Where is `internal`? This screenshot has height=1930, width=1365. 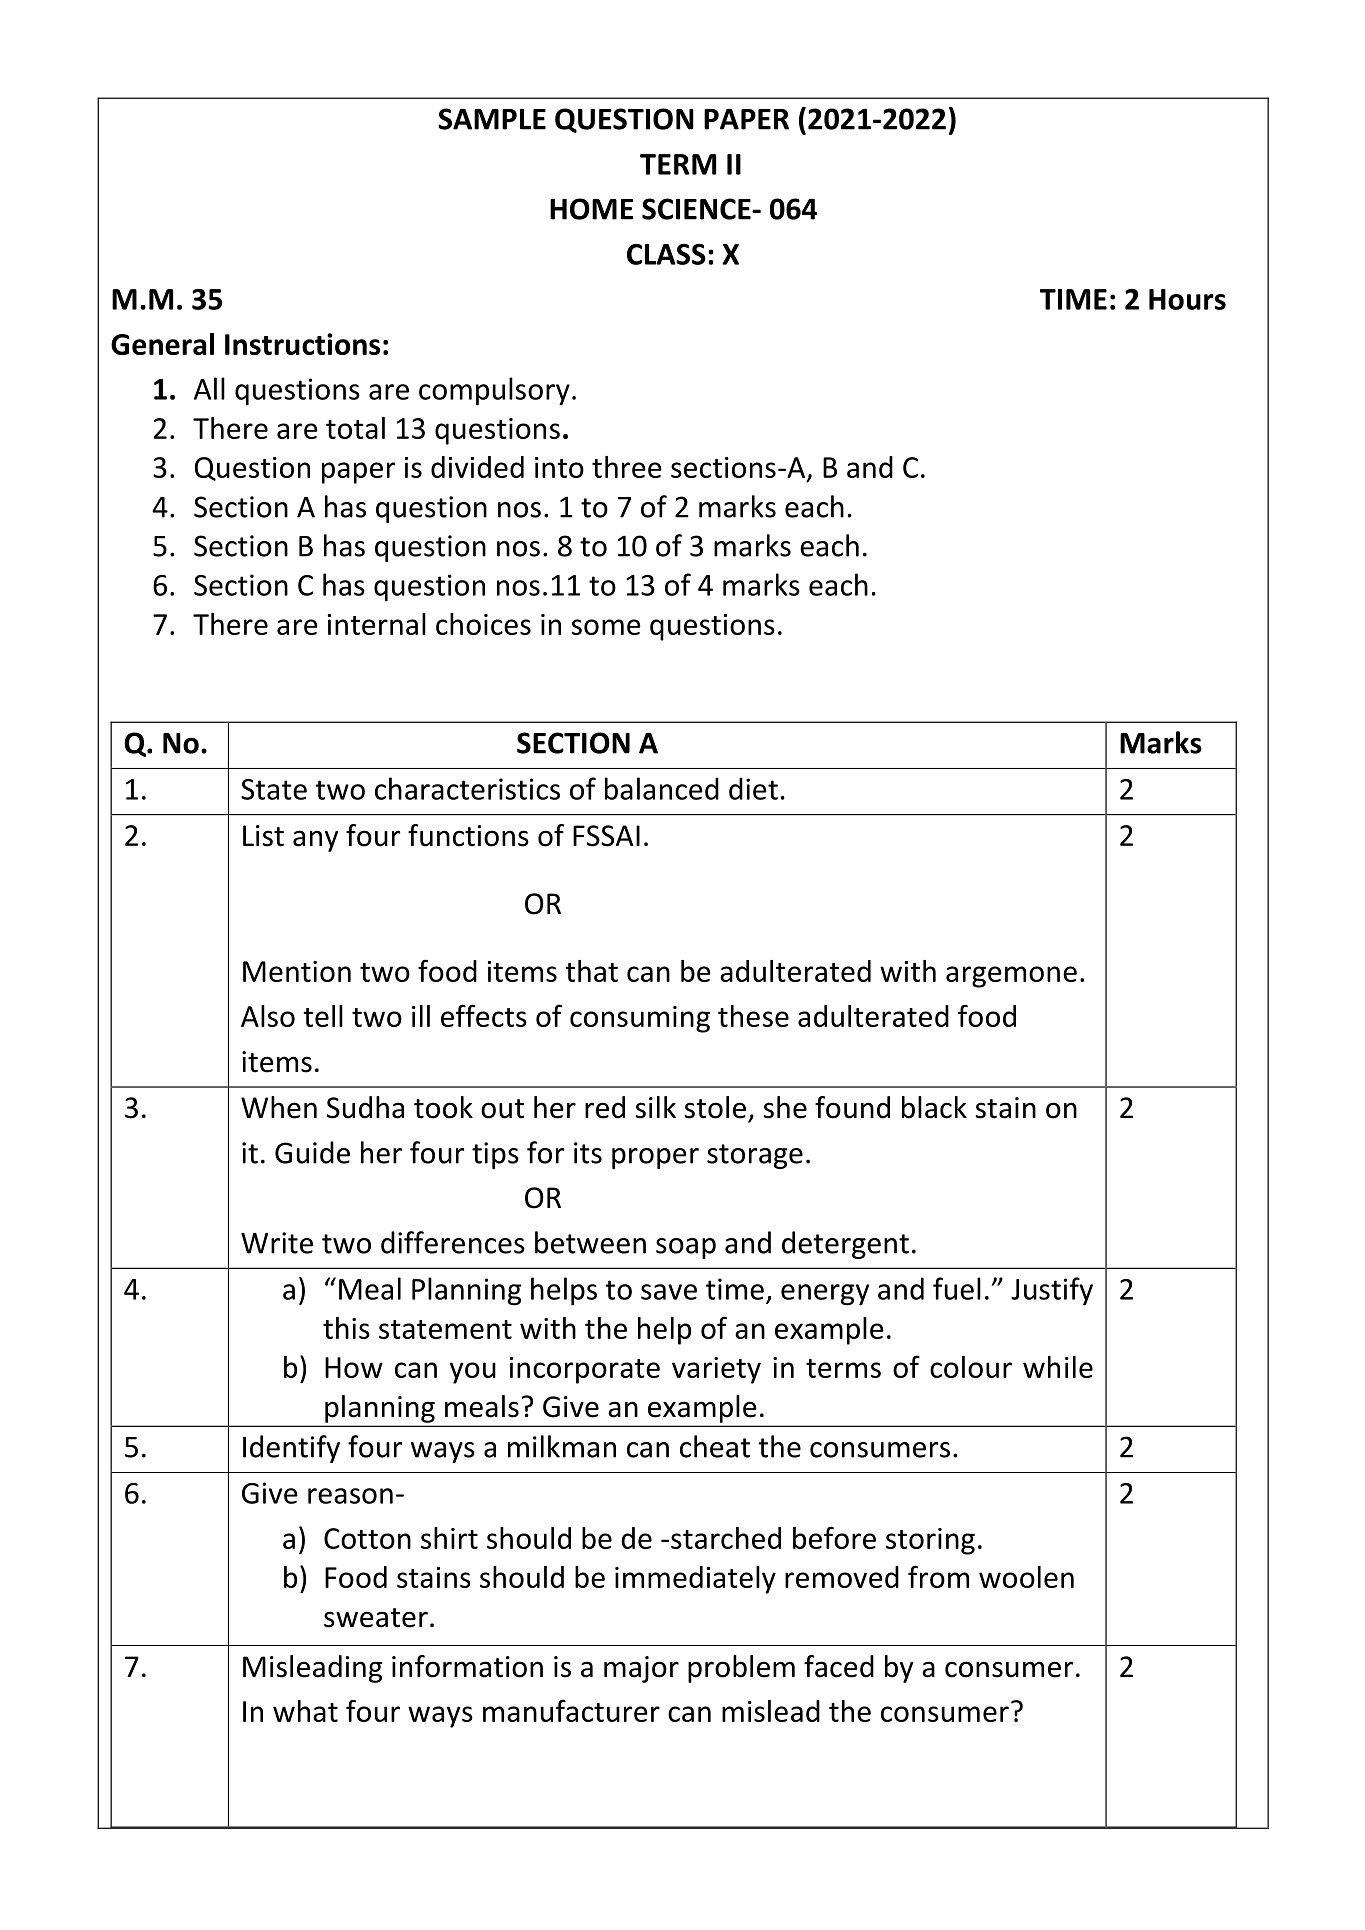 internal is located at coordinates (377, 624).
